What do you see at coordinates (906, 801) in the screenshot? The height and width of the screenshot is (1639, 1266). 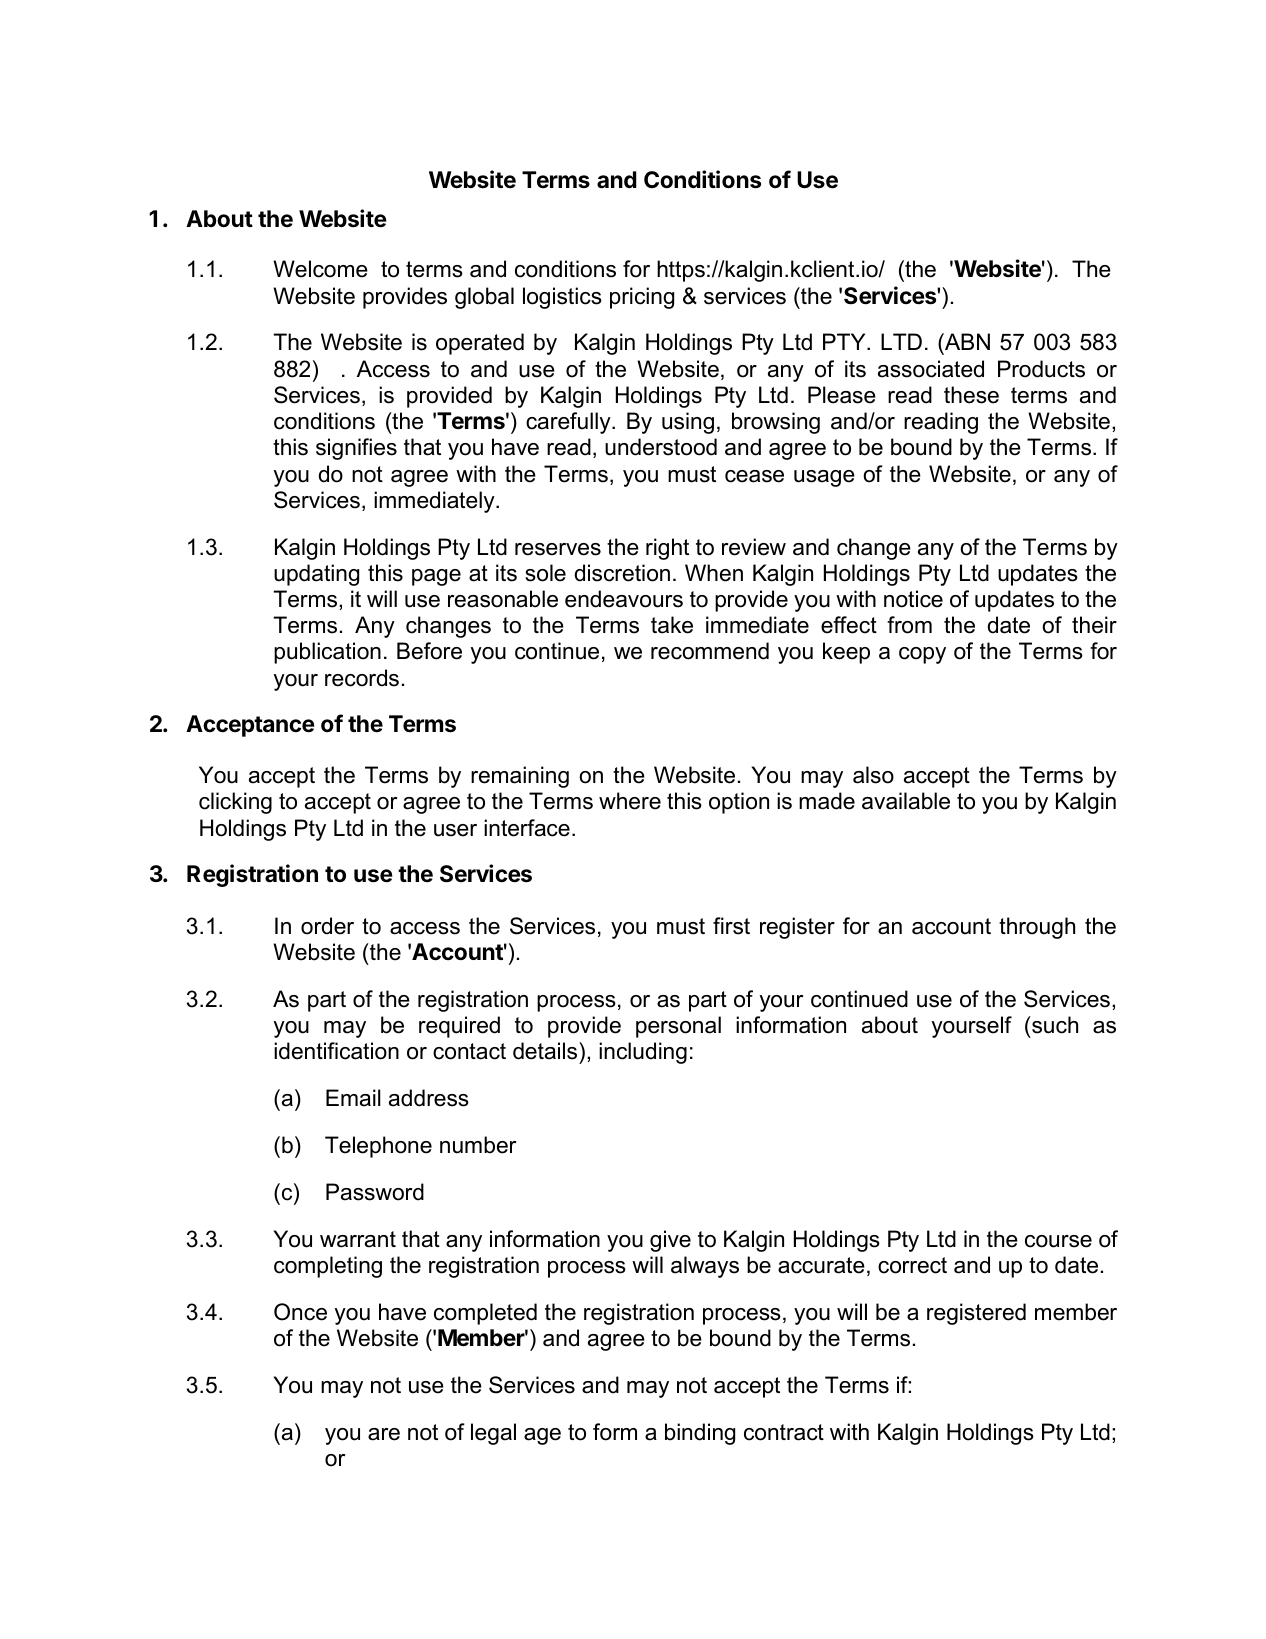 I see `available` at bounding box center [906, 801].
